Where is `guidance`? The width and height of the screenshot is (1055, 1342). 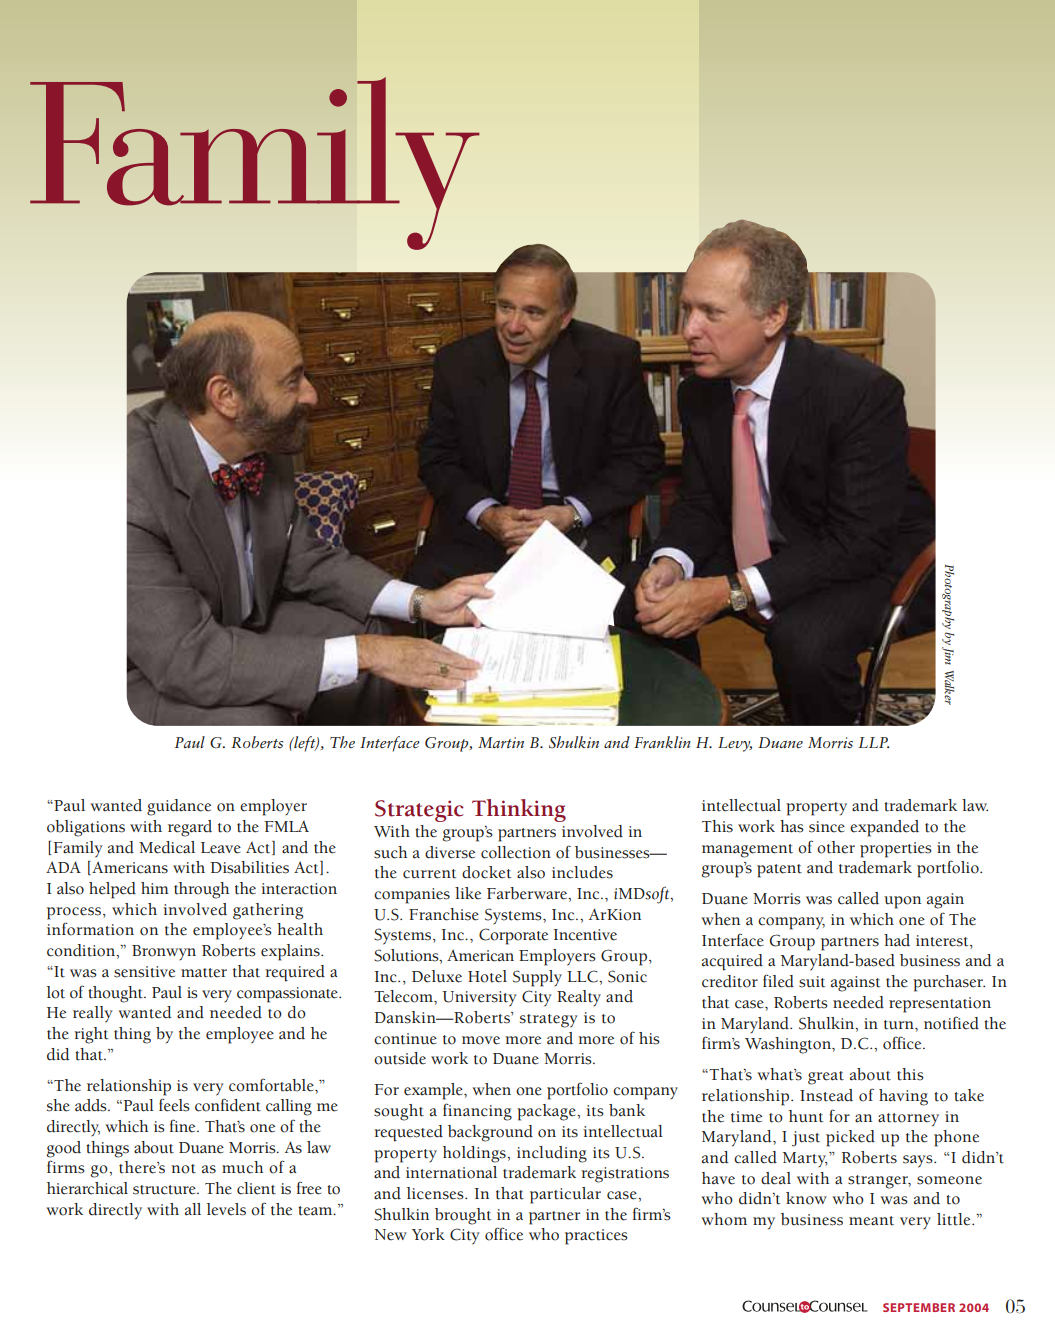
guidance is located at coordinates (179, 807).
